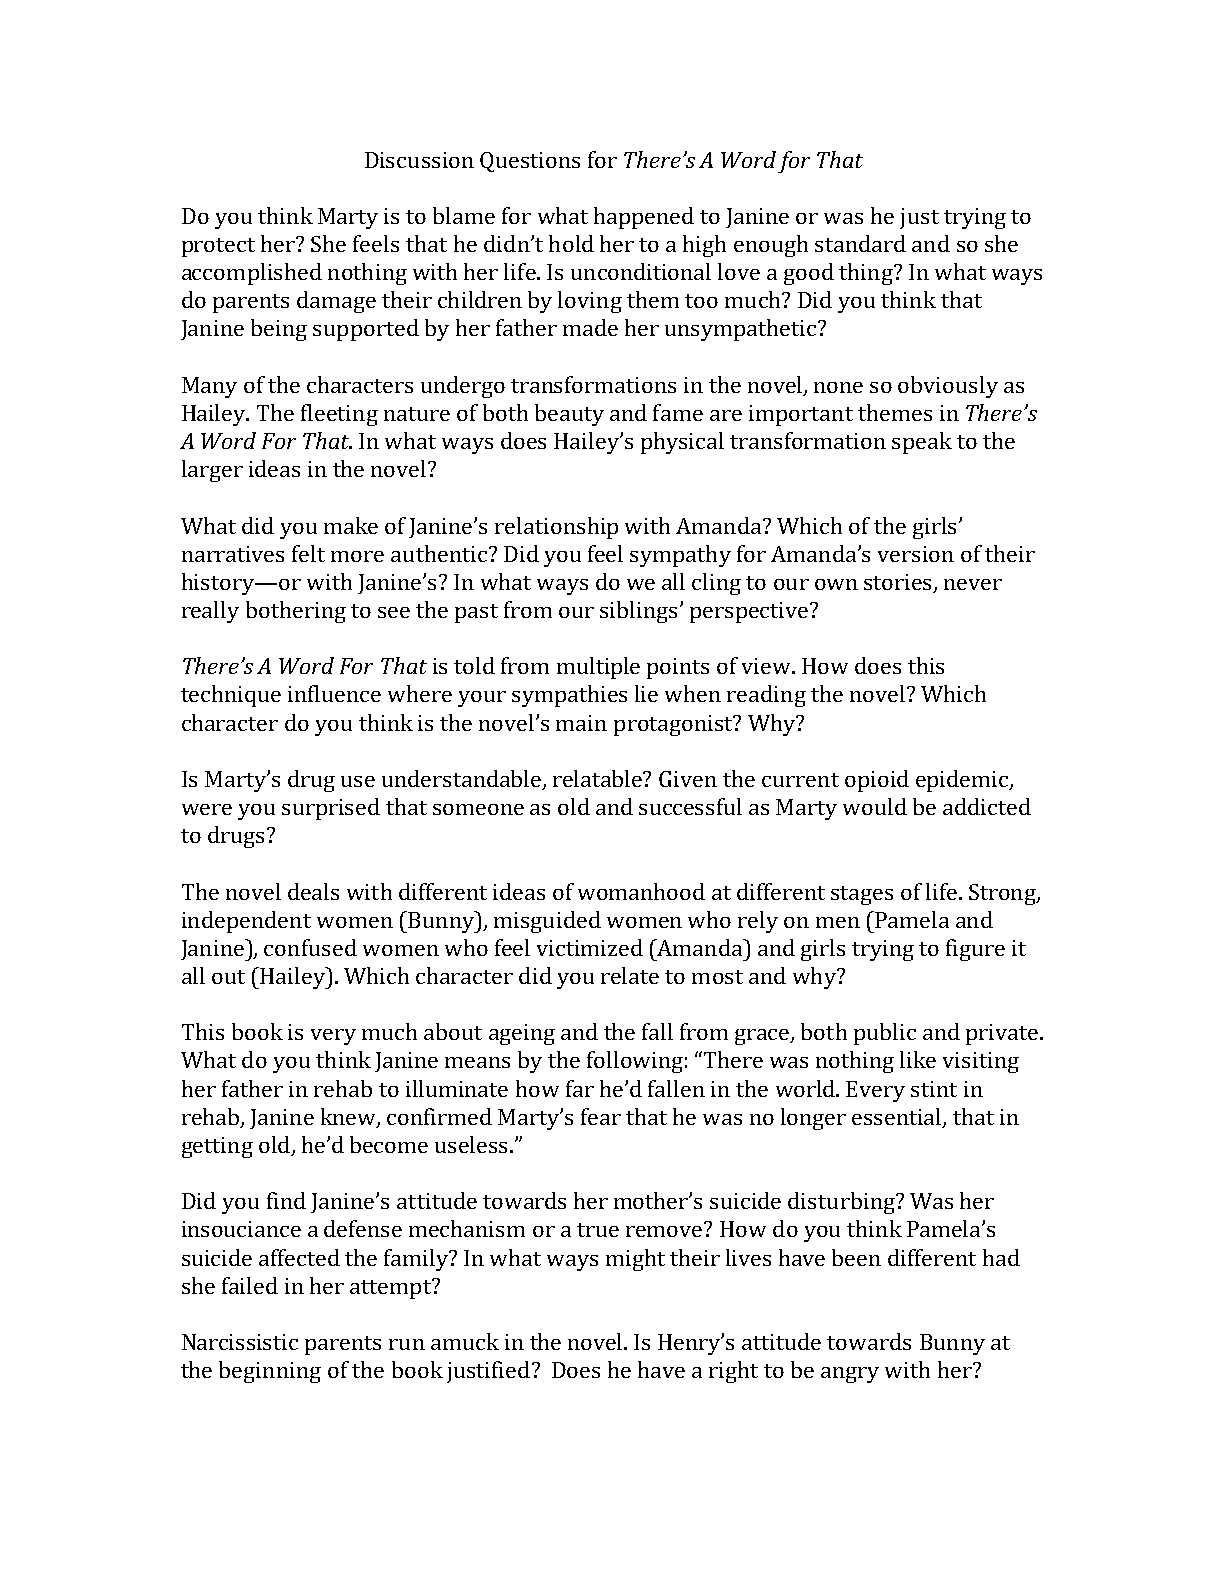 Image resolution: width=1225 pixels, height=1585 pixels. I want to click on following, so click(635, 1062).
